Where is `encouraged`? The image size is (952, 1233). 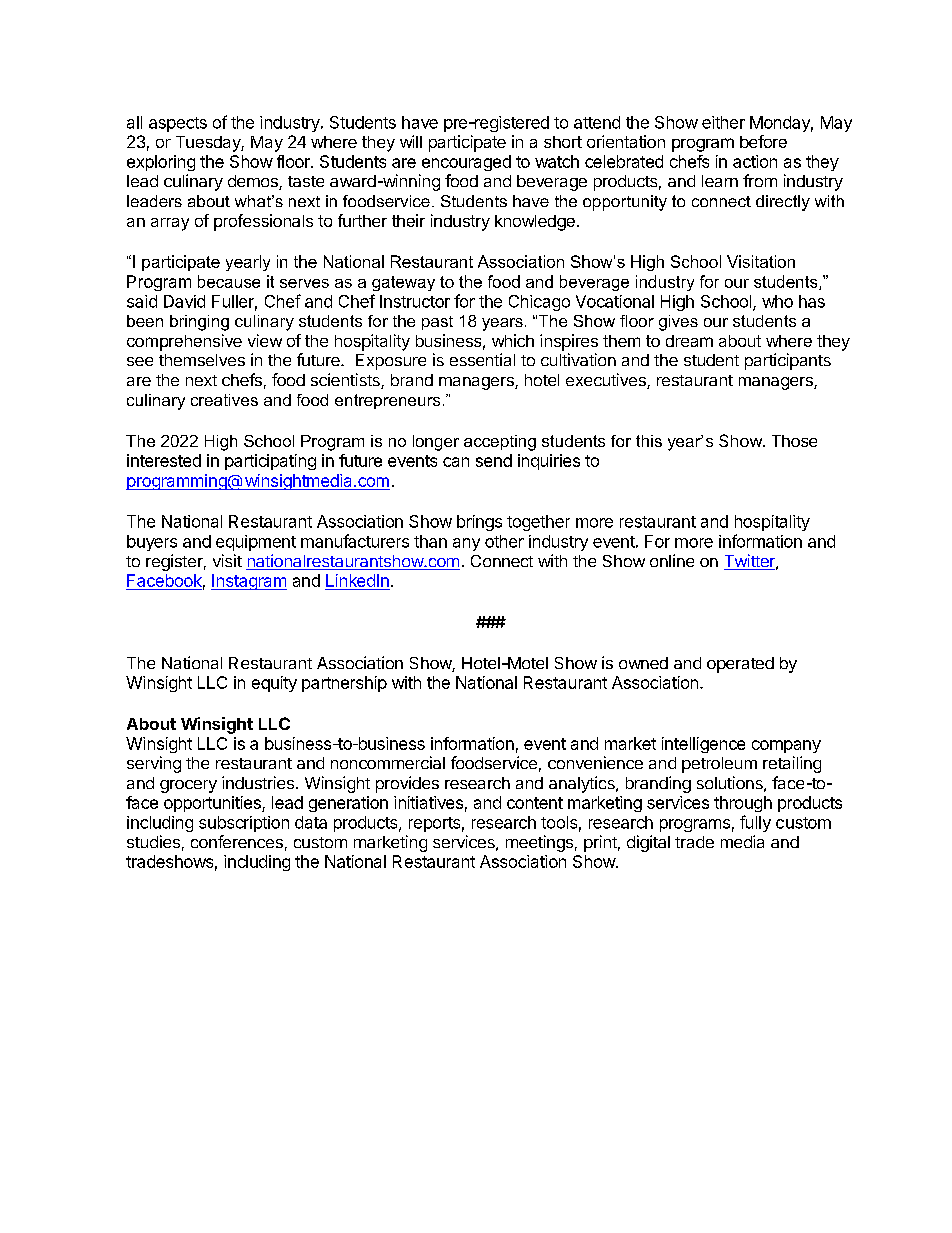 encouraged is located at coordinates (466, 163).
